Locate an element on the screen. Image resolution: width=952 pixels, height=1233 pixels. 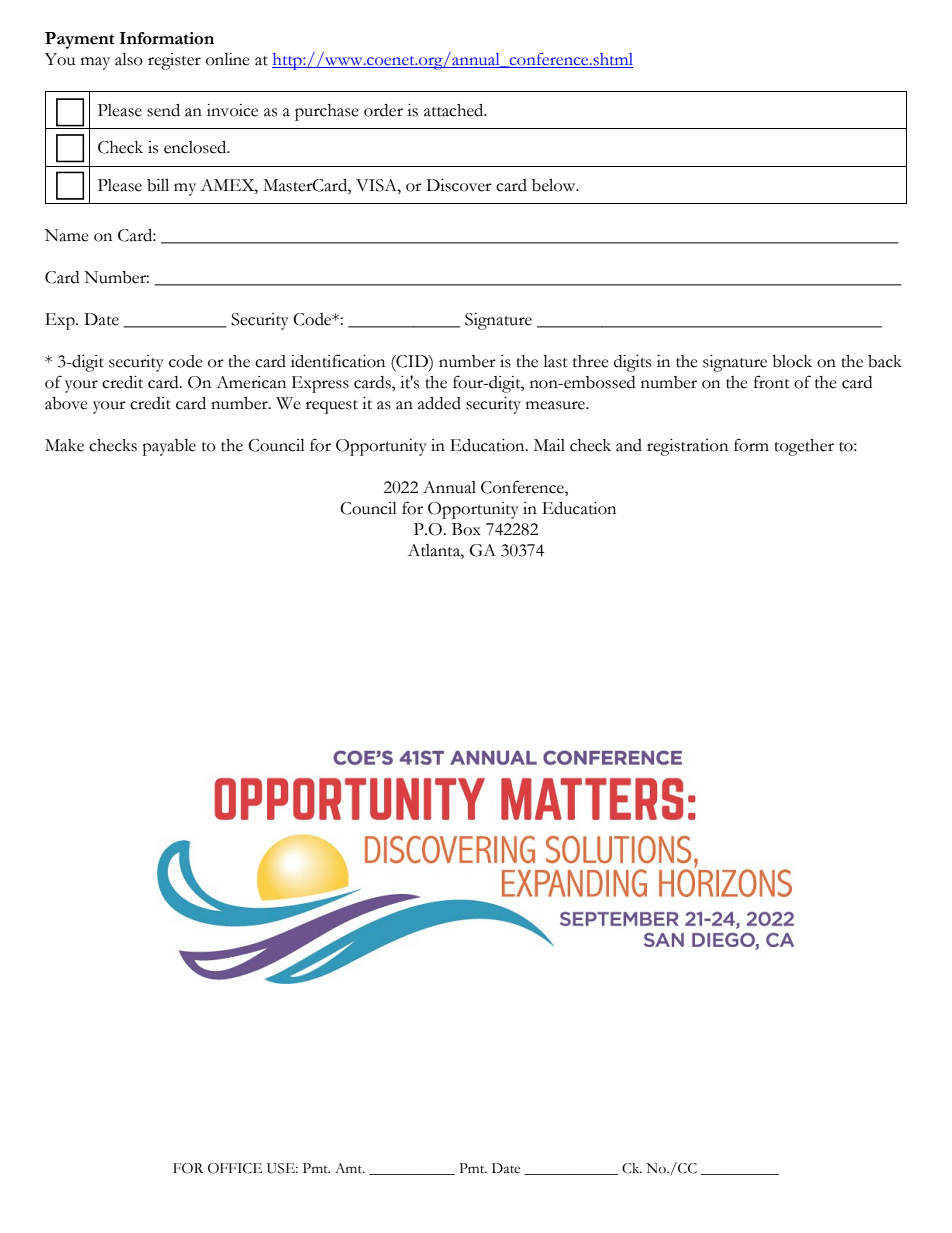
Box is located at coordinates (466, 529).
